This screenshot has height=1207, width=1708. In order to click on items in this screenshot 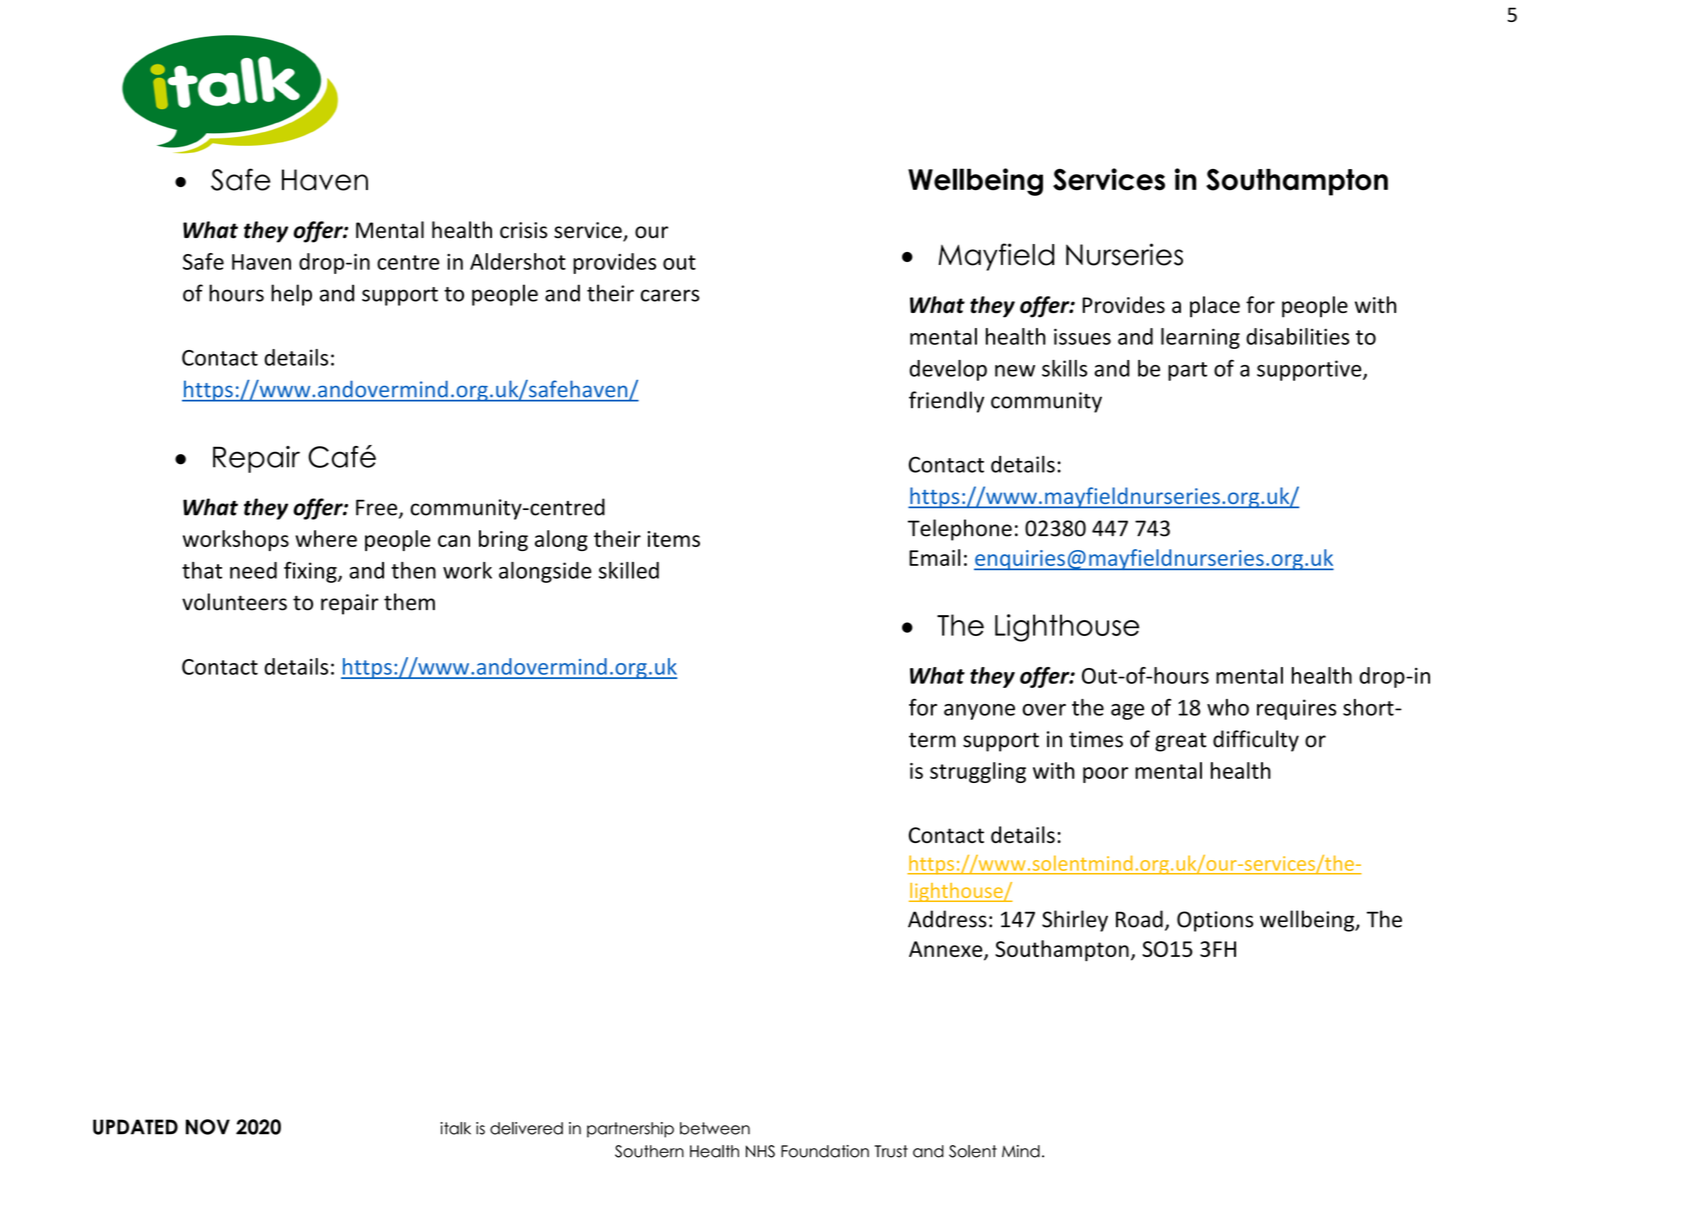, I will do `click(673, 539)`.
